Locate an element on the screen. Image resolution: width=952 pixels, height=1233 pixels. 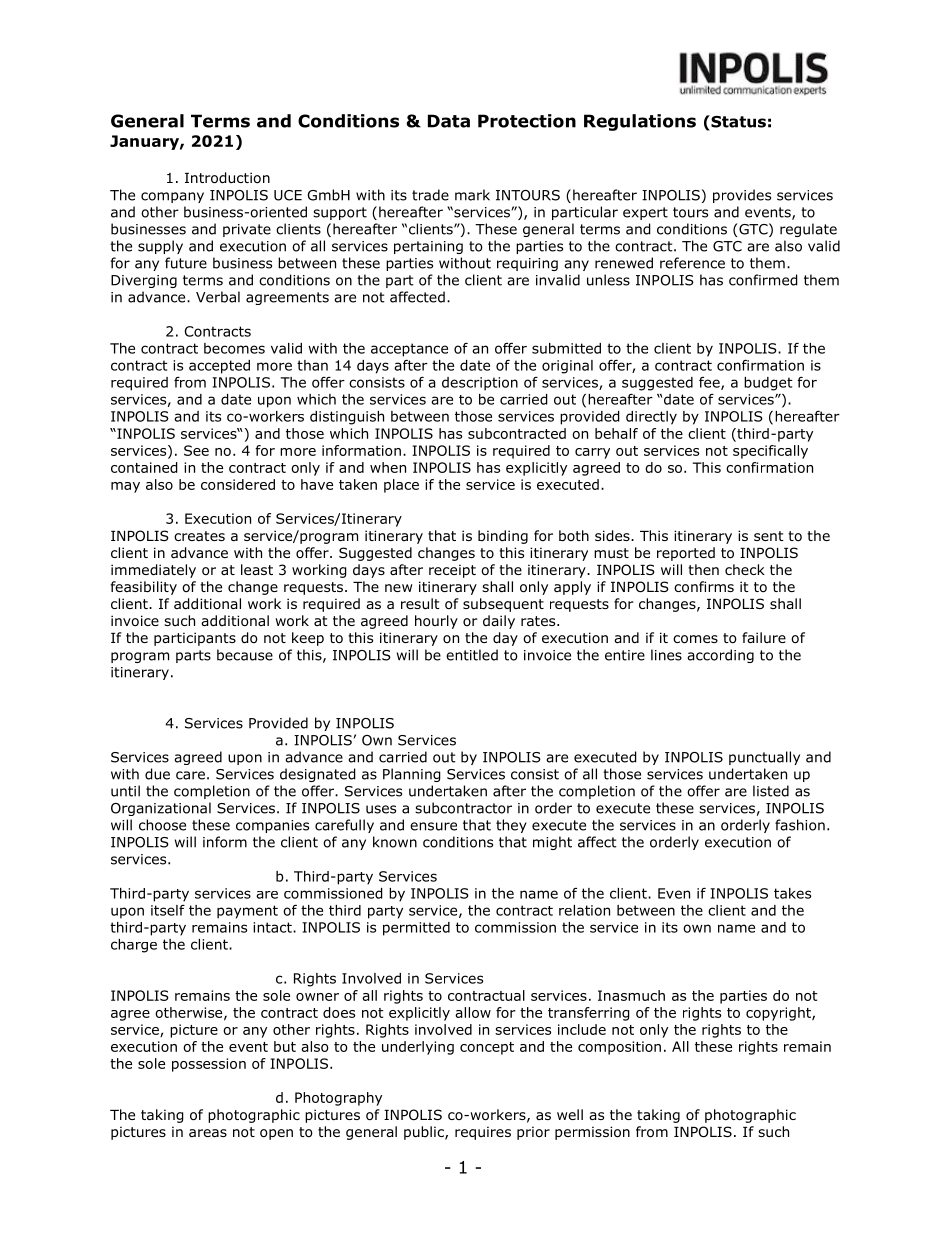
takes is located at coordinates (792, 893).
